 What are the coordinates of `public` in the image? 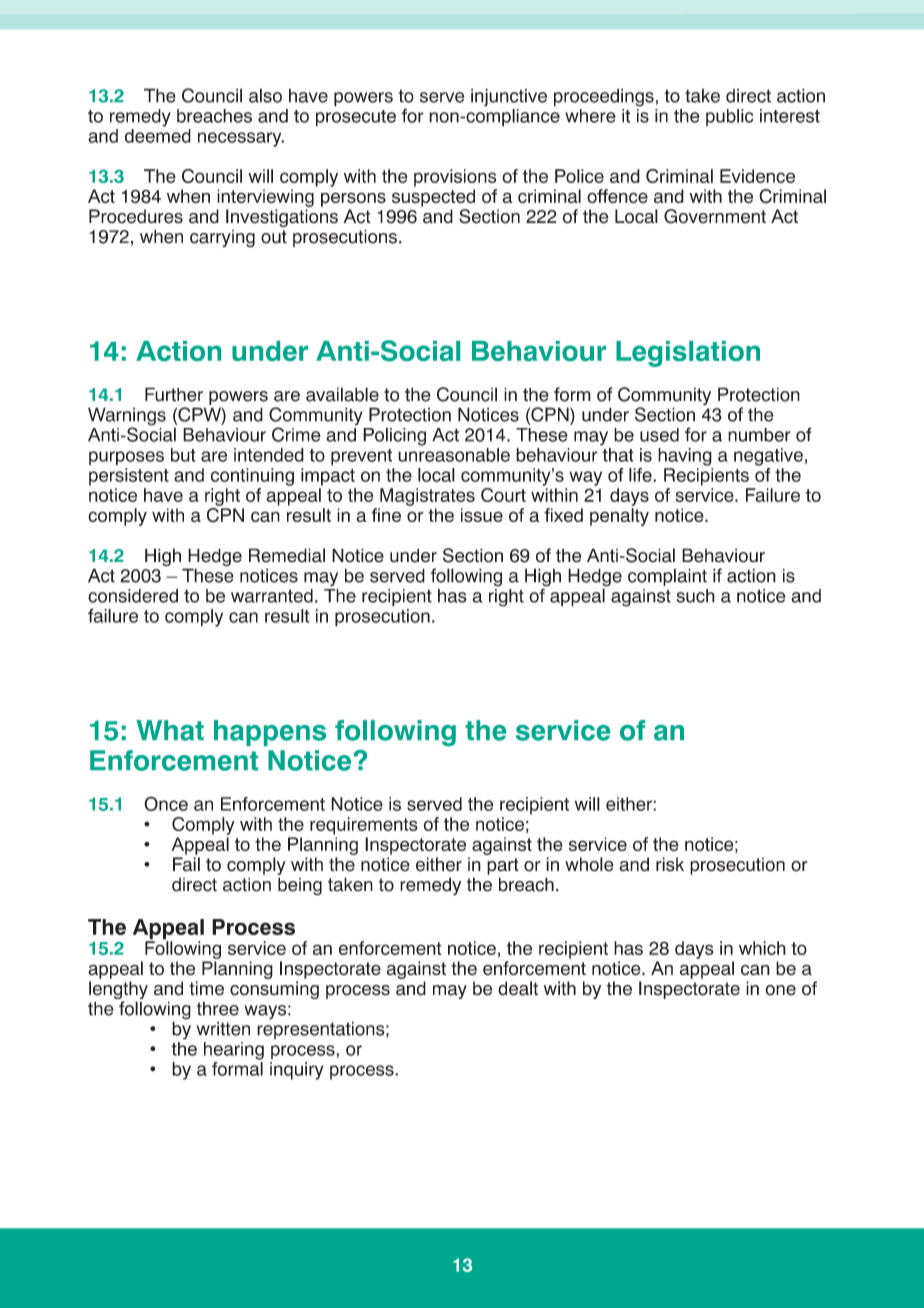 It's located at (729, 117).
